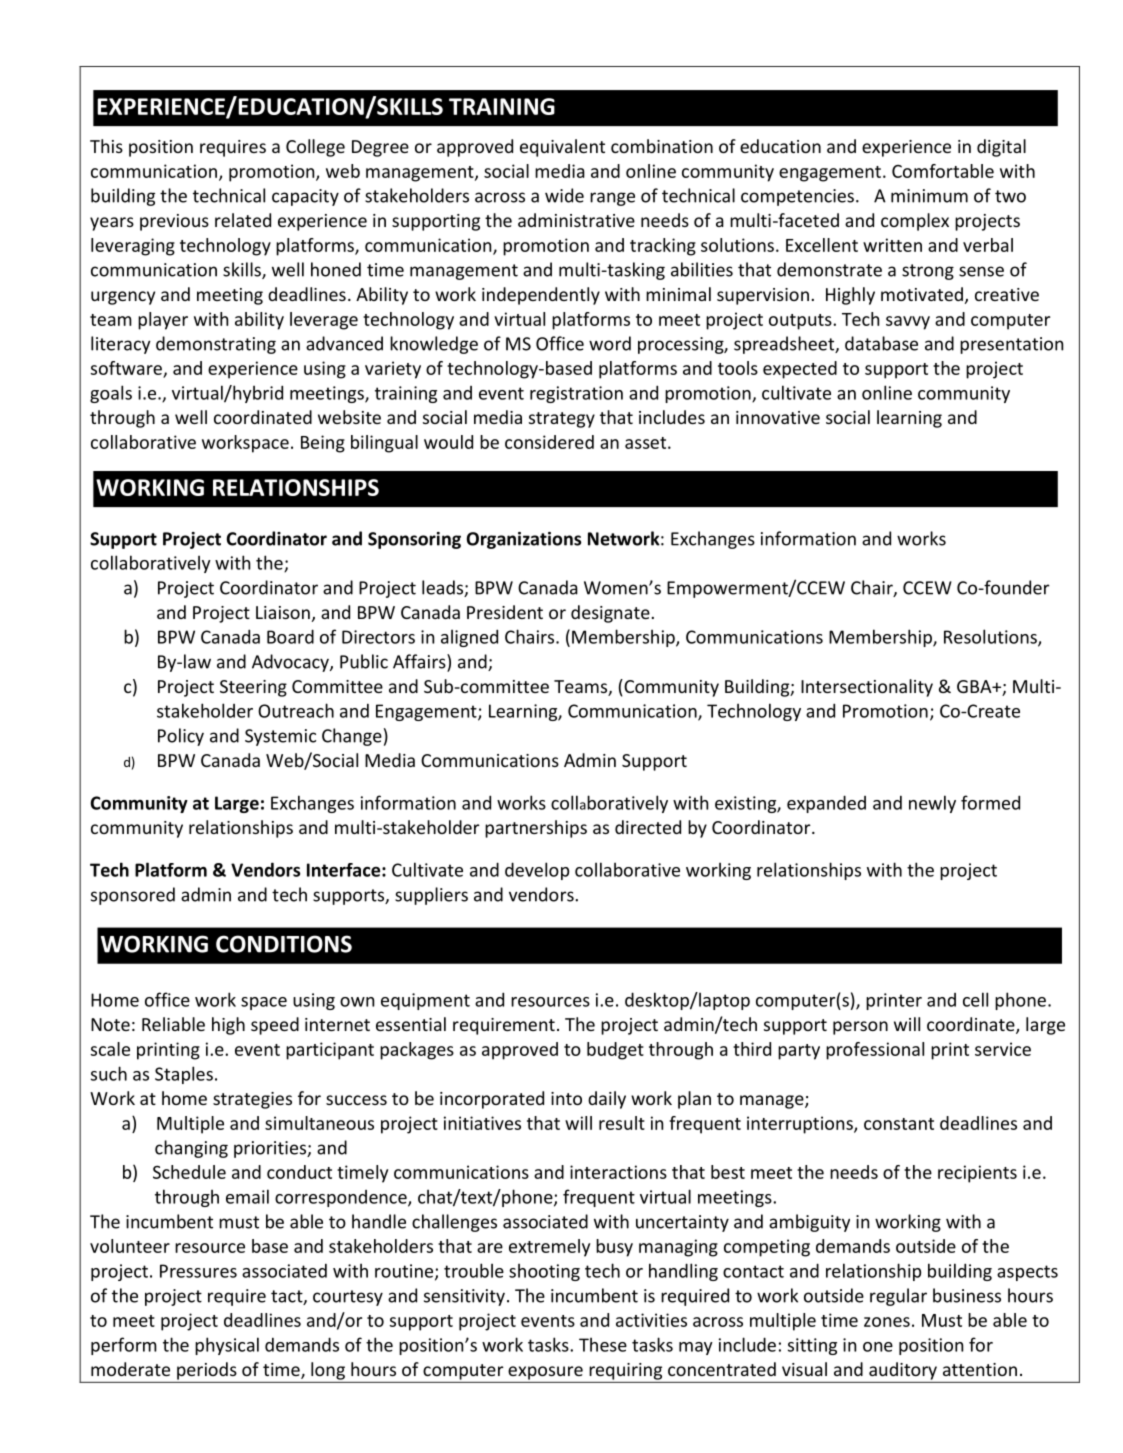  What do you see at coordinates (932, 804) in the page?
I see `newly` at bounding box center [932, 804].
